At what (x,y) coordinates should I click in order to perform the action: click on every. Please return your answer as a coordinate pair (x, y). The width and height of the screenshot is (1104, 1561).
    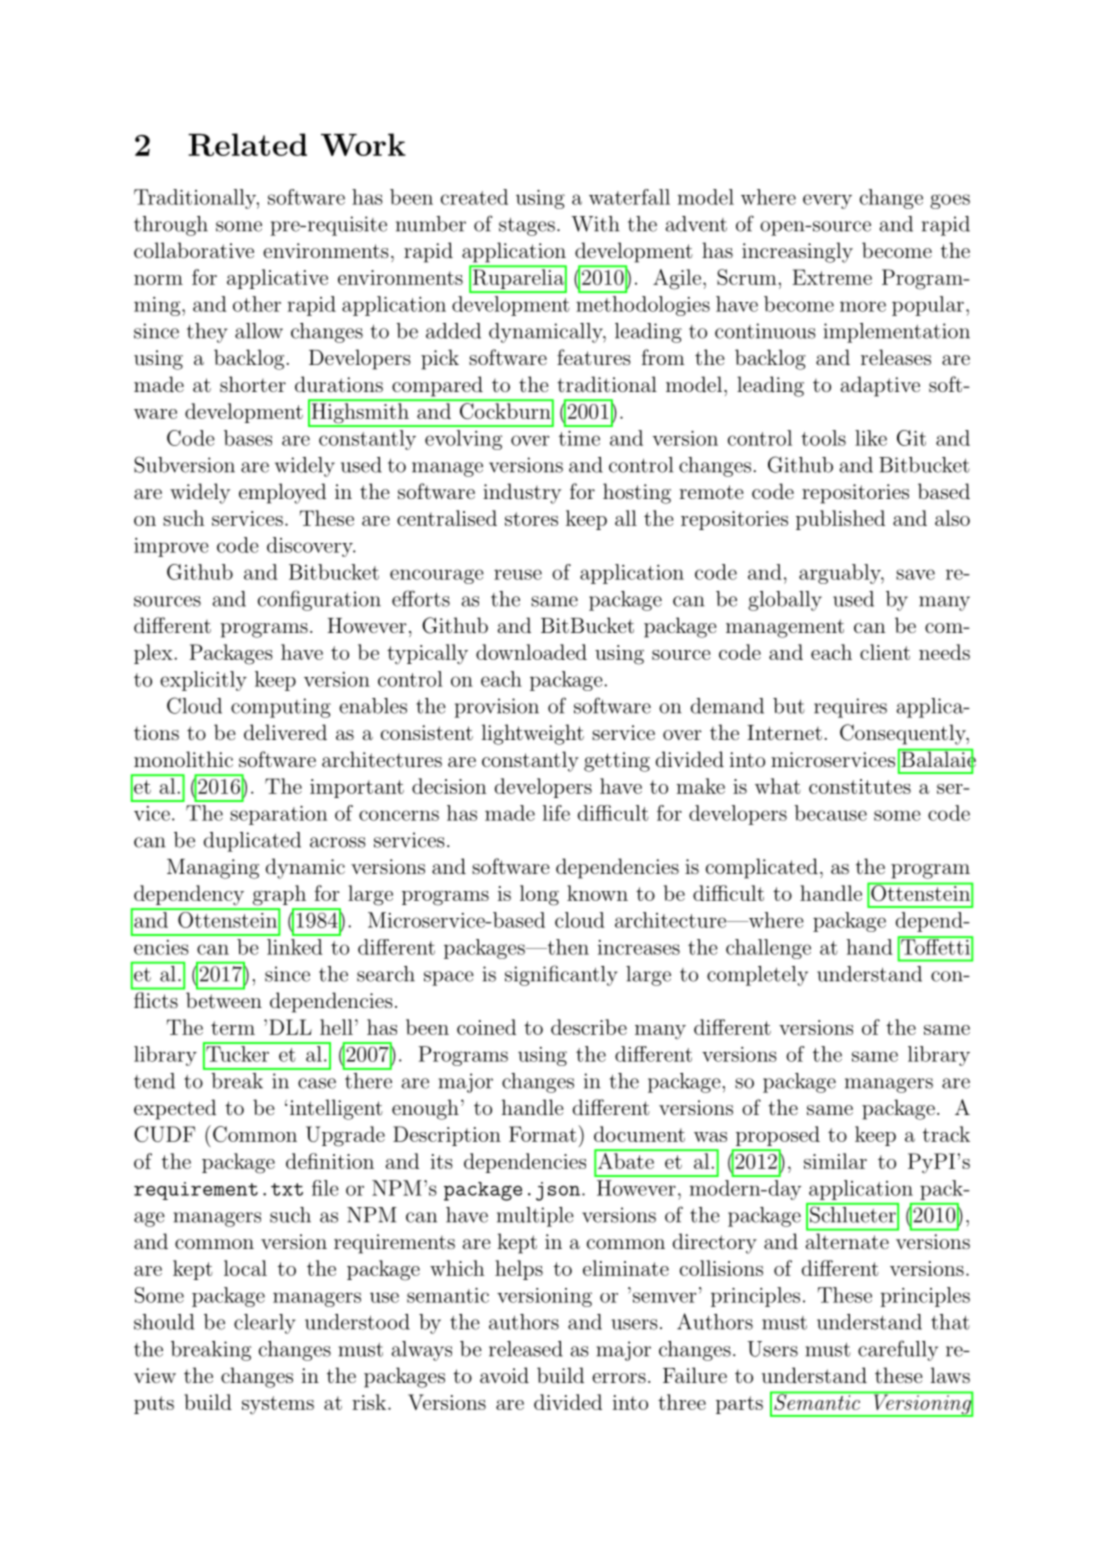
    Looking at the image, I should click on (827, 201).
